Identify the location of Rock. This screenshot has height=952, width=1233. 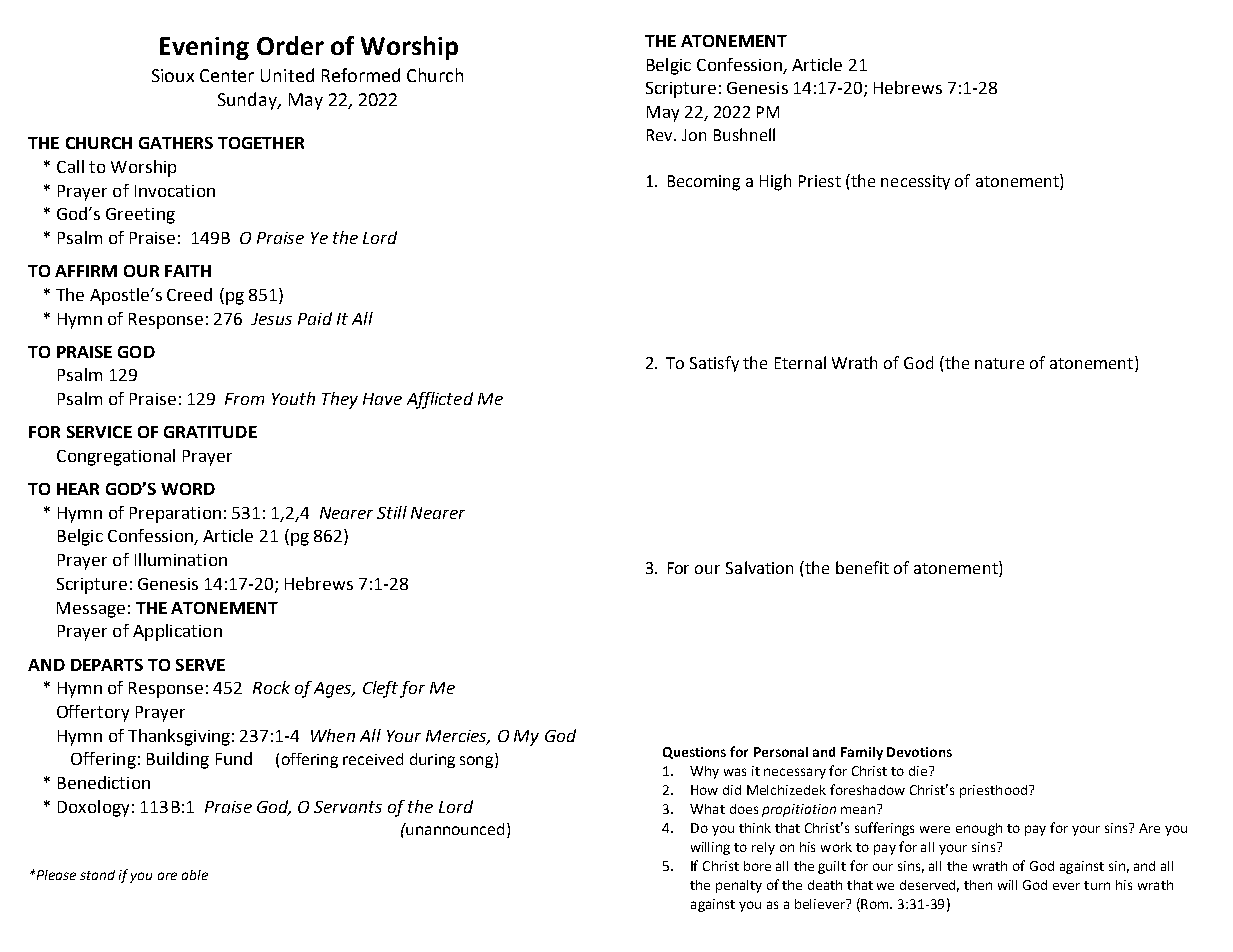
(271, 687).
